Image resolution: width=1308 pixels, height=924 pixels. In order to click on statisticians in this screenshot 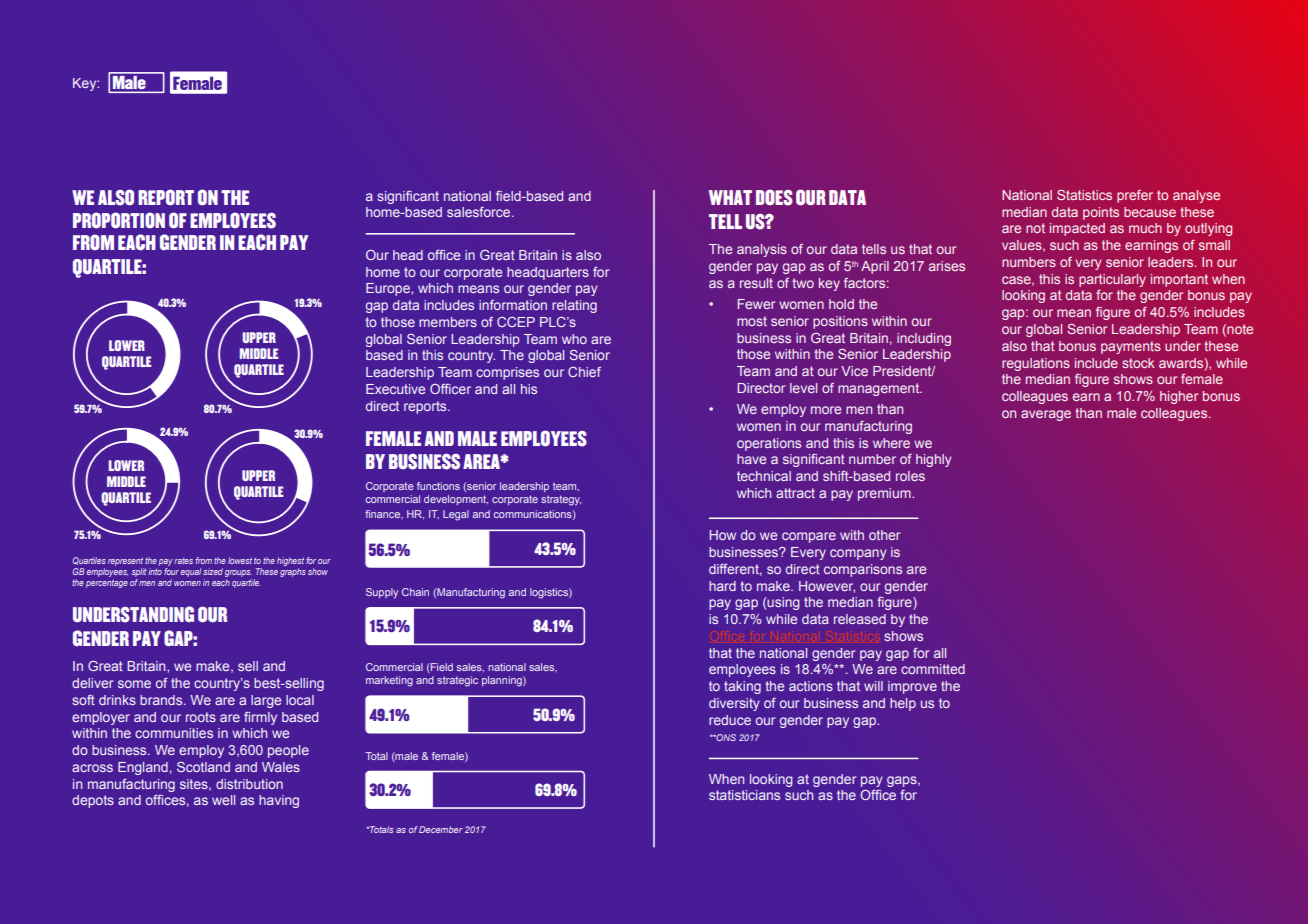, I will do `click(744, 795)`.
